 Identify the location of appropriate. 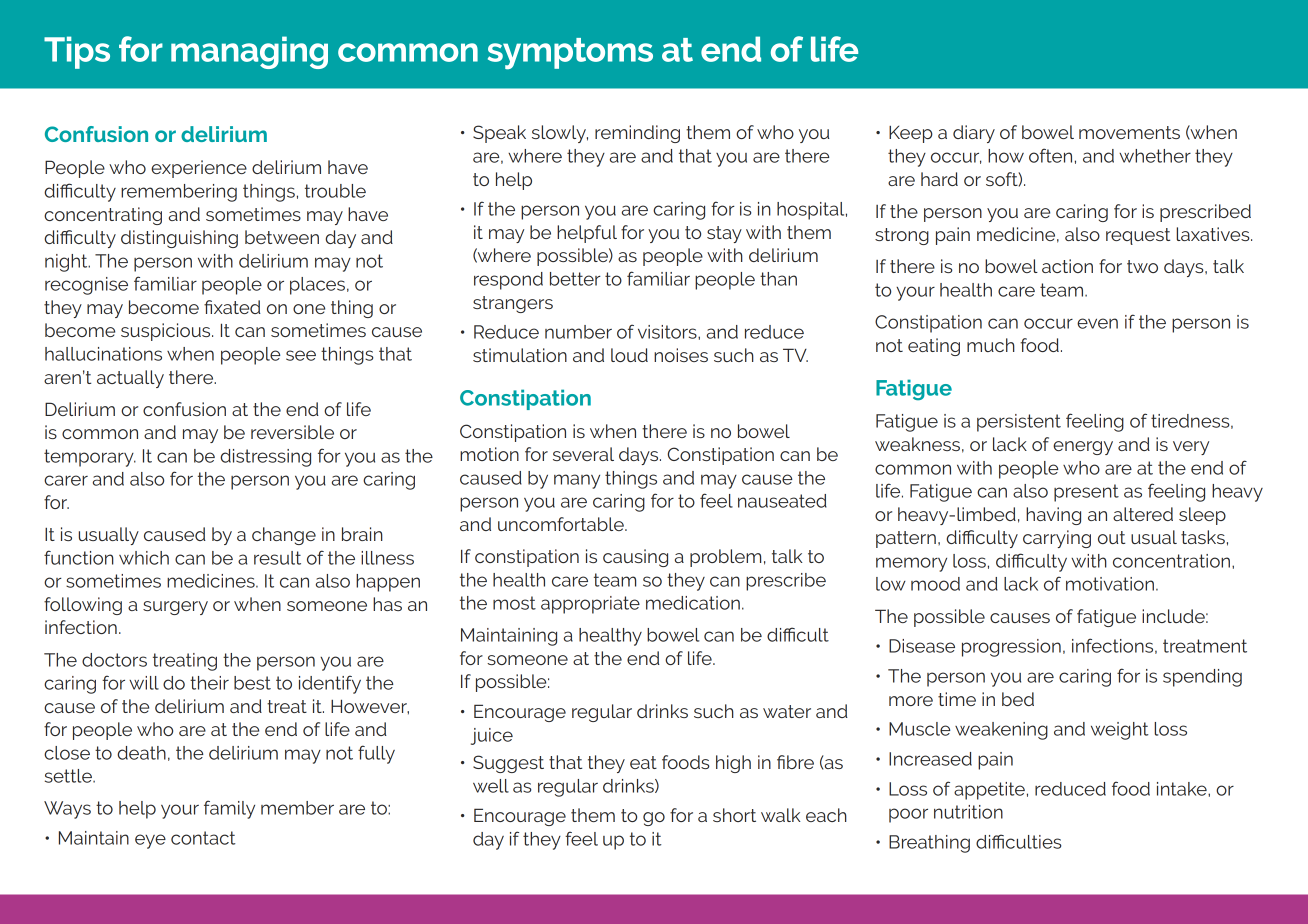
(590, 605).
